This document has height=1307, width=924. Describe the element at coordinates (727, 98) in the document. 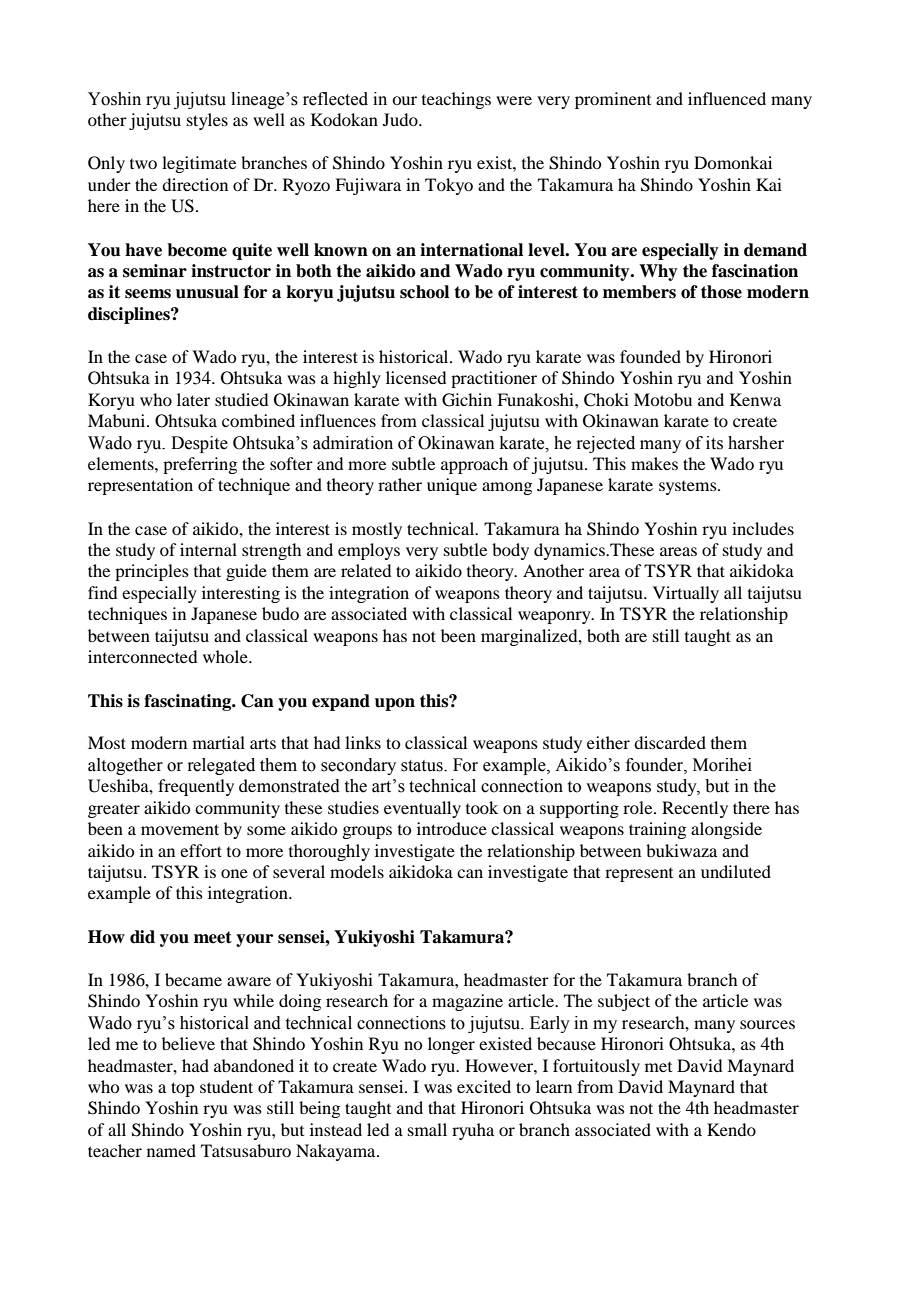

I see `influenced` at that location.
